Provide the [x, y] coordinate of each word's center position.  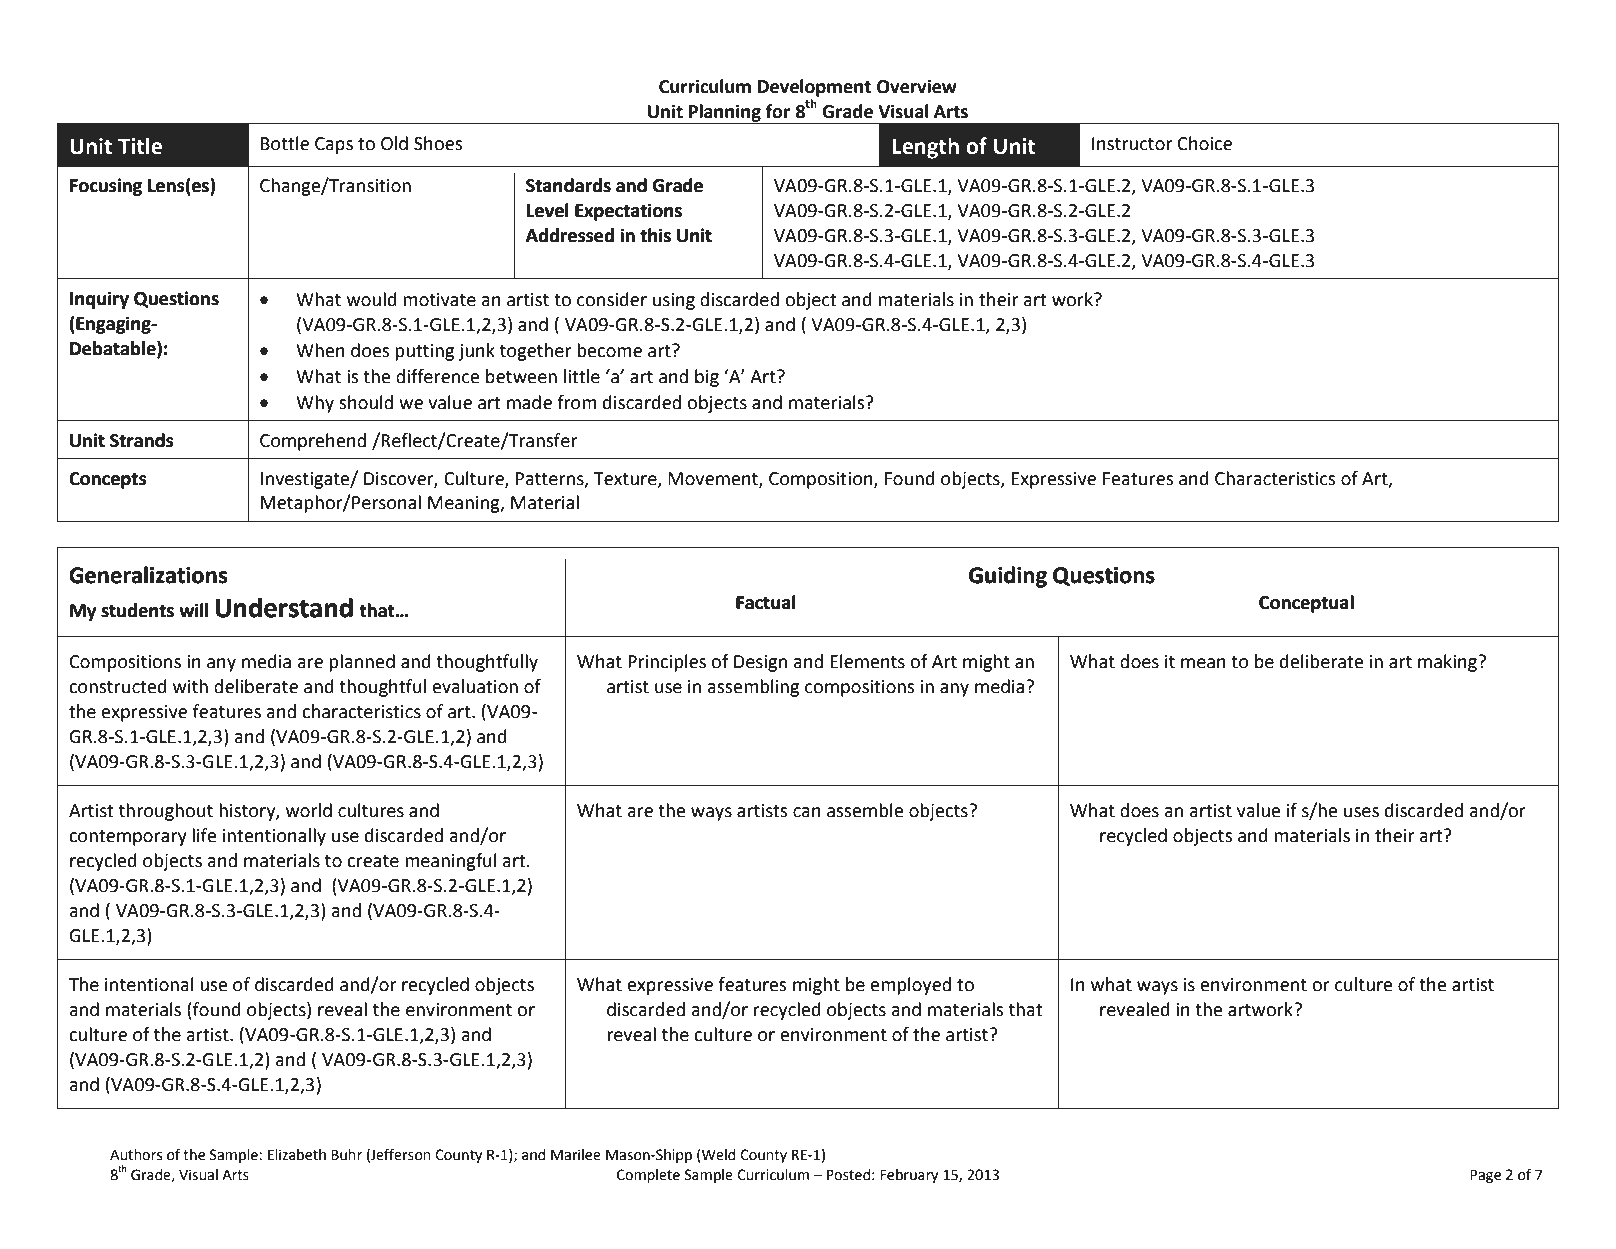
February [909, 1176]
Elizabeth [297, 1155]
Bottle [285, 143]
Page [1485, 1176]
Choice [1205, 143]
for [777, 111]
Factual [765, 602]
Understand [284, 607]
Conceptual [1306, 604]
